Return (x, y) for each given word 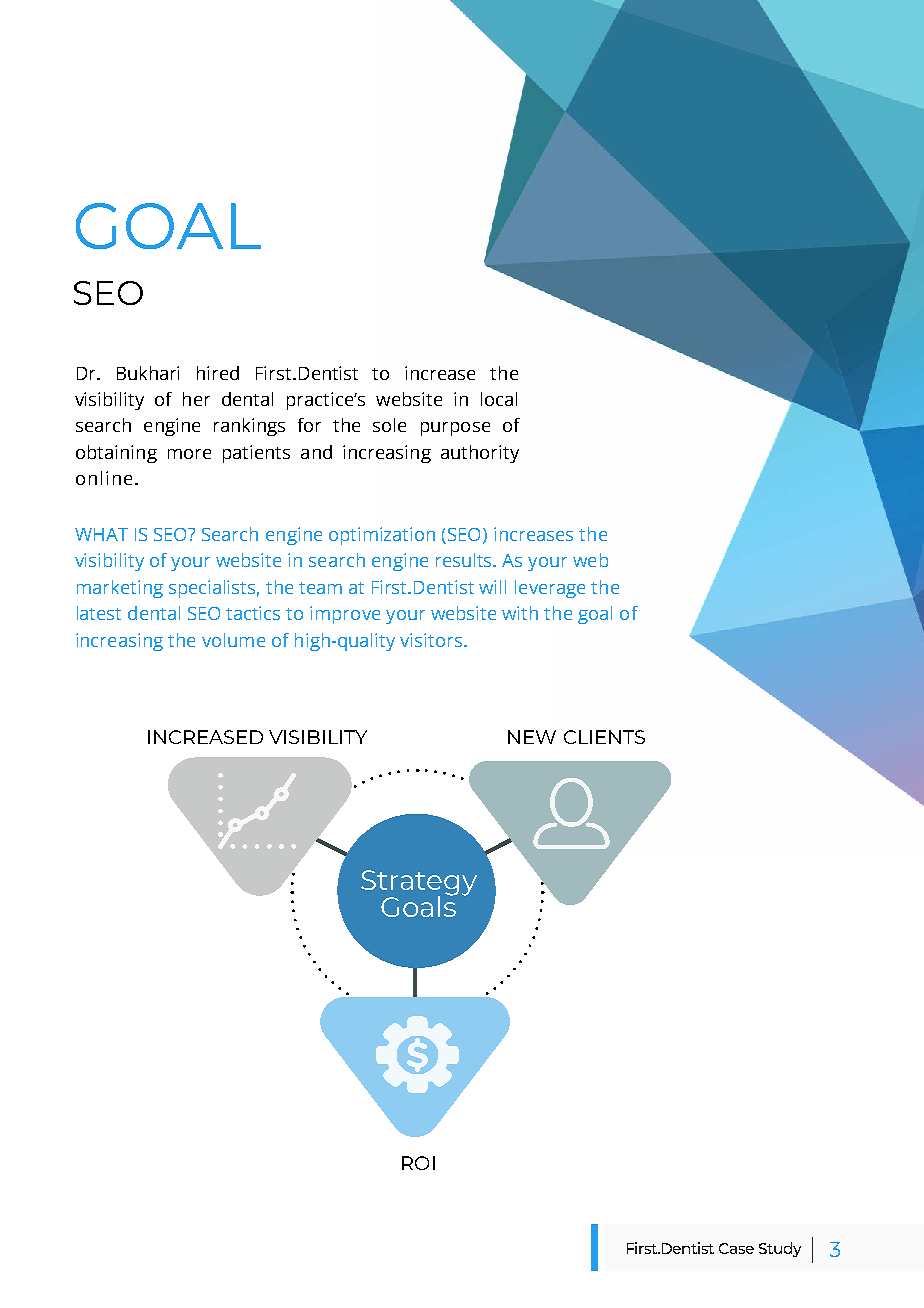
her (196, 399)
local (499, 399)
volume (233, 640)
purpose (455, 429)
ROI (418, 1163)
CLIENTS (604, 737)
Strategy (419, 884)
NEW (532, 737)
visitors (431, 640)
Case (736, 1248)
